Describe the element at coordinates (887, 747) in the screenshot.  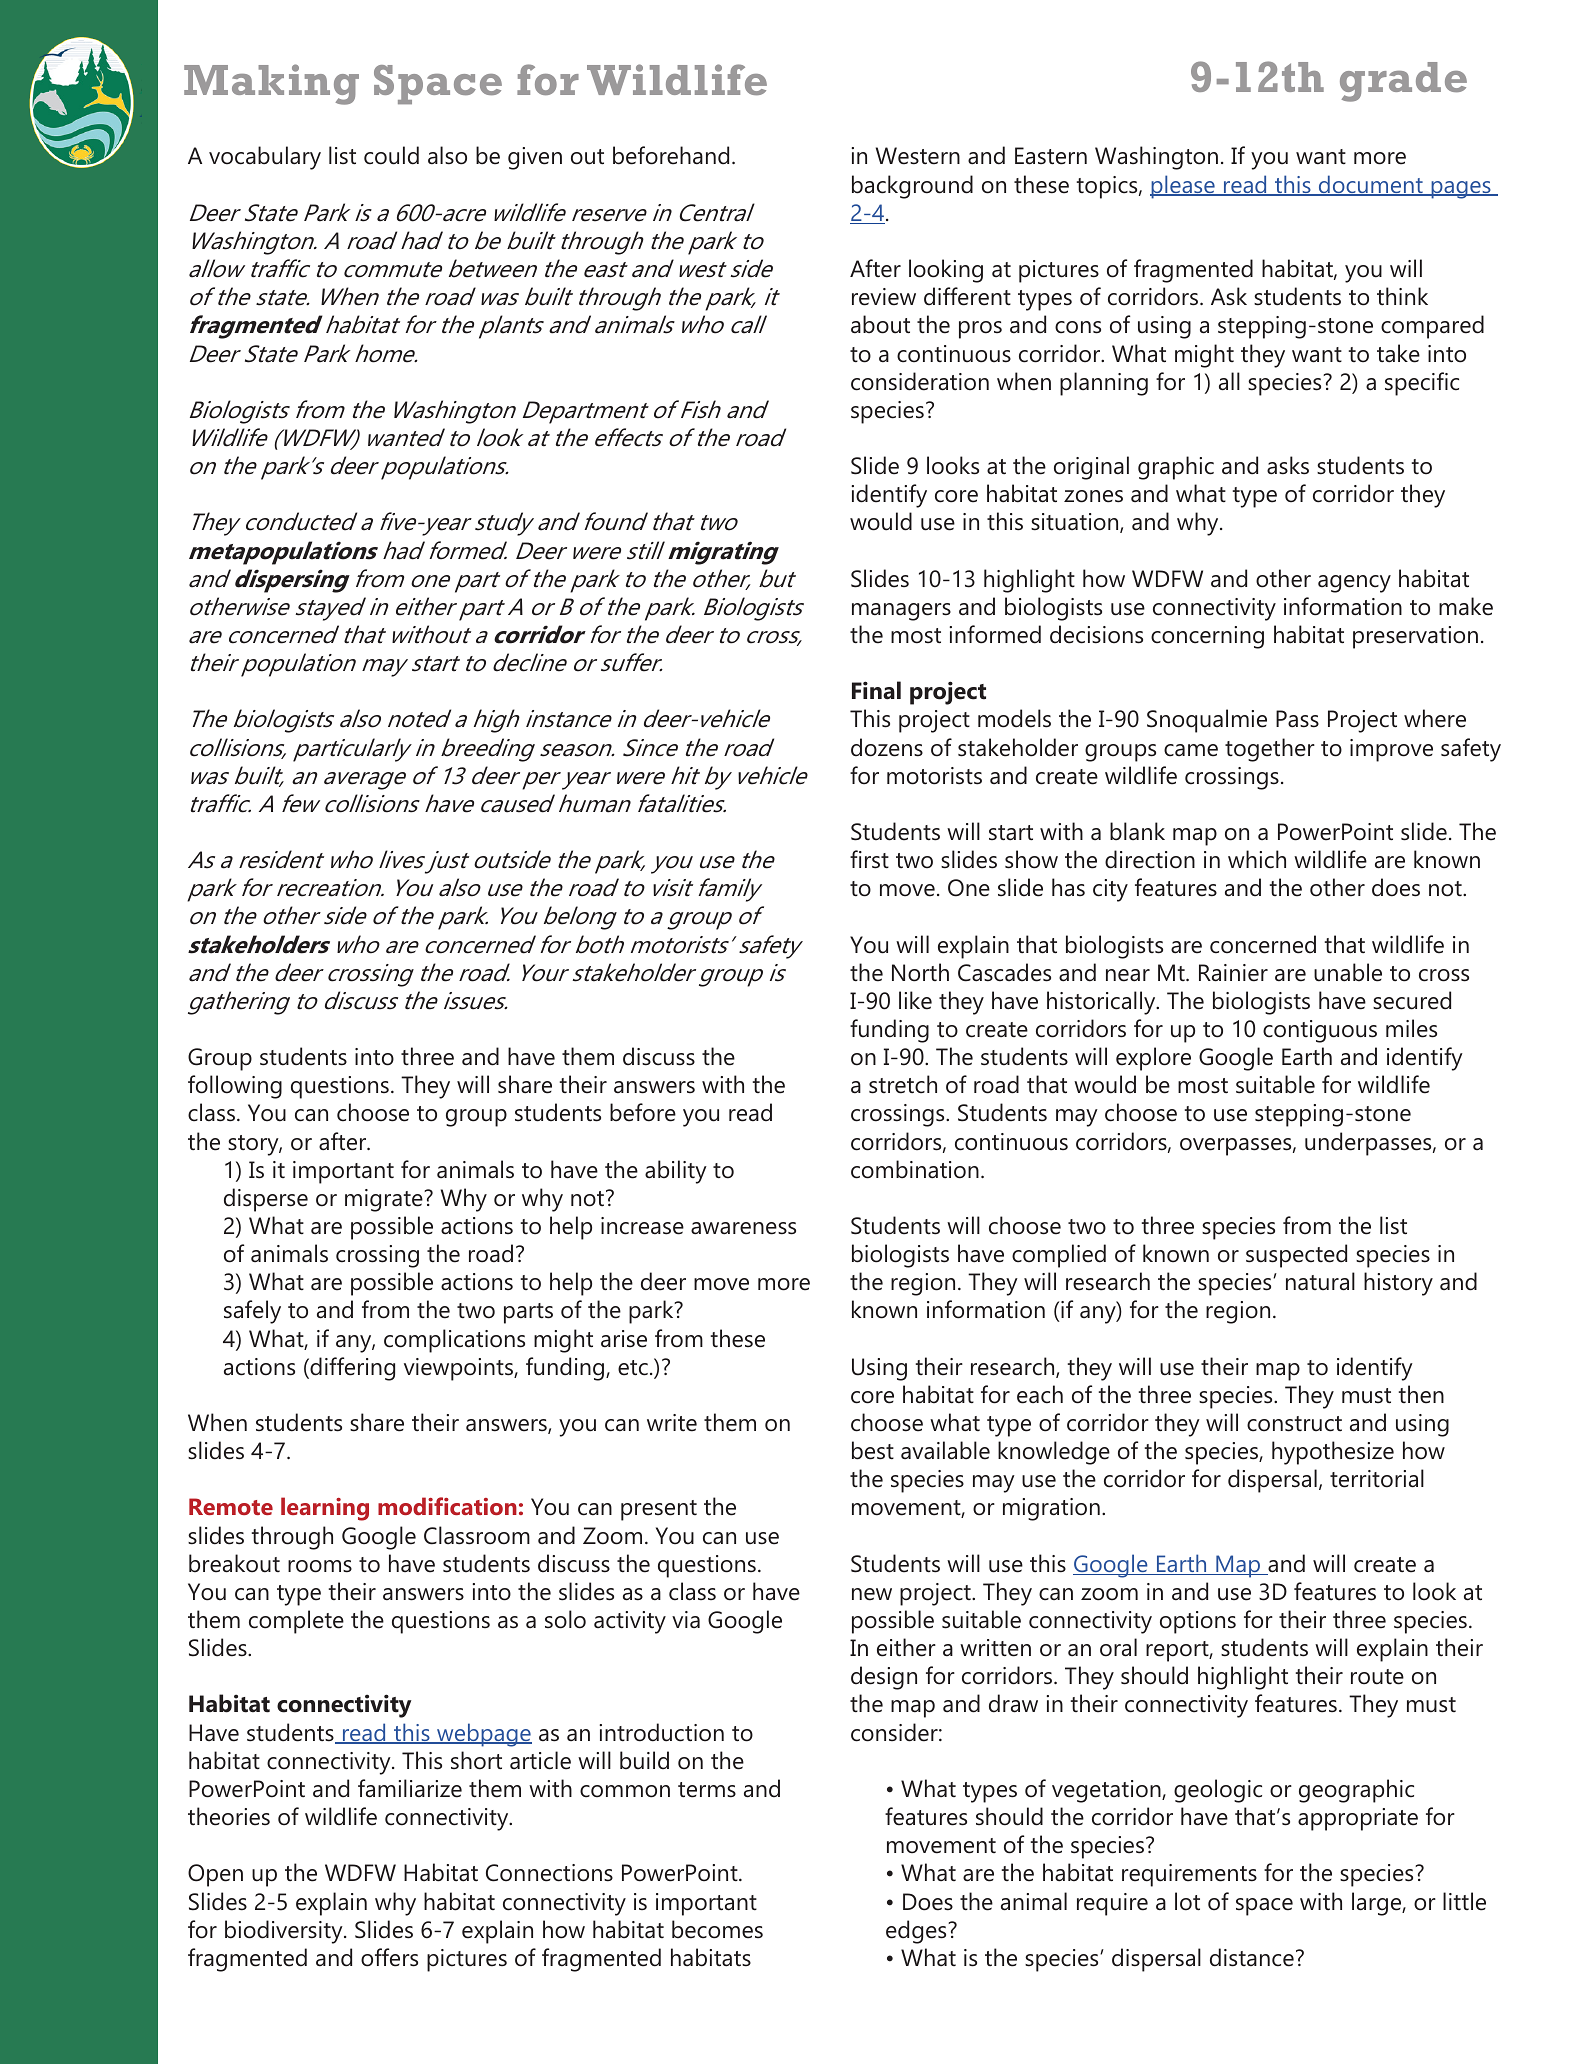
I see `dozens` at that location.
